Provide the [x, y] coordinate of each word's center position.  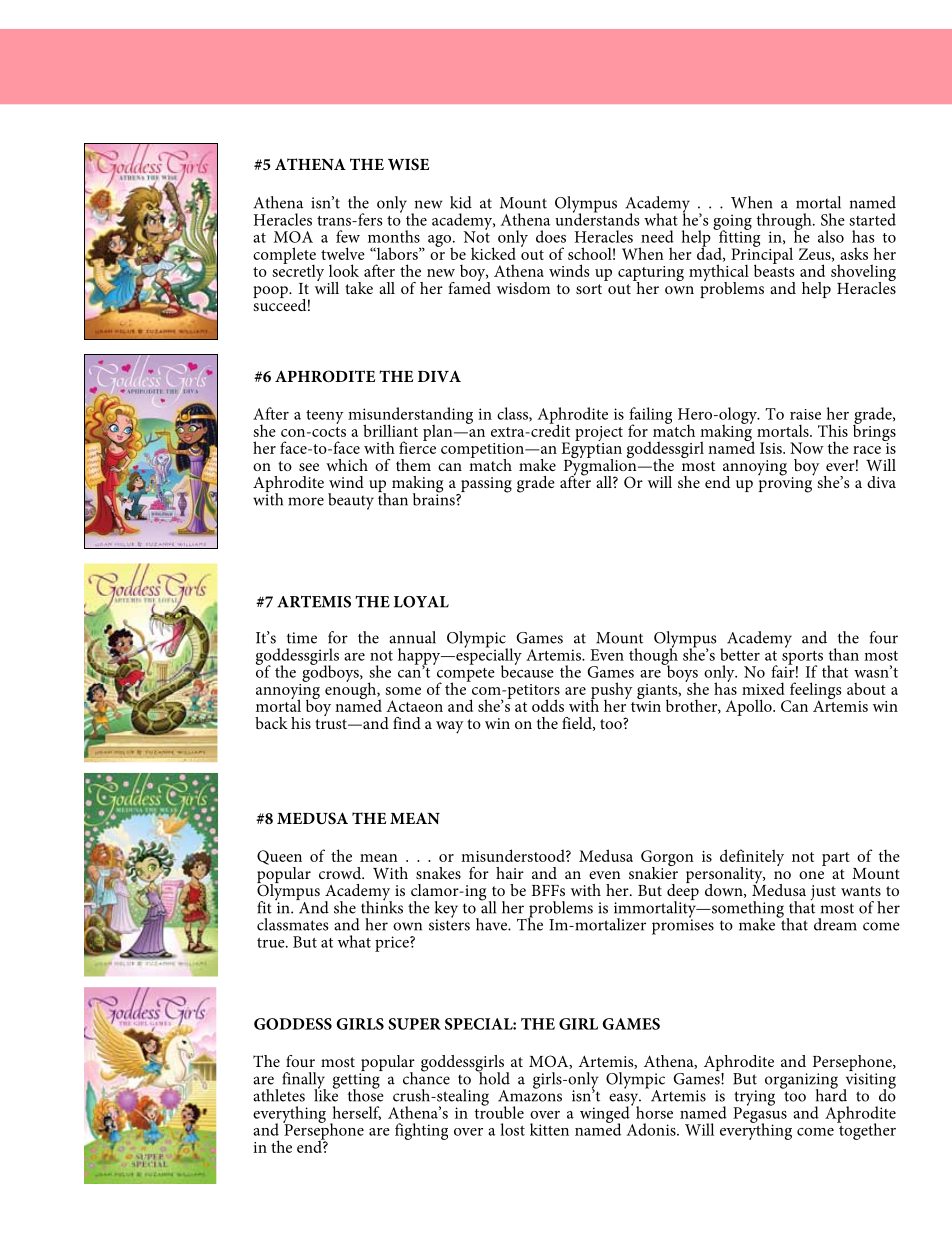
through [785, 222]
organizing [801, 1082]
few [348, 236]
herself [356, 1113]
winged [606, 1114]
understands [597, 218]
